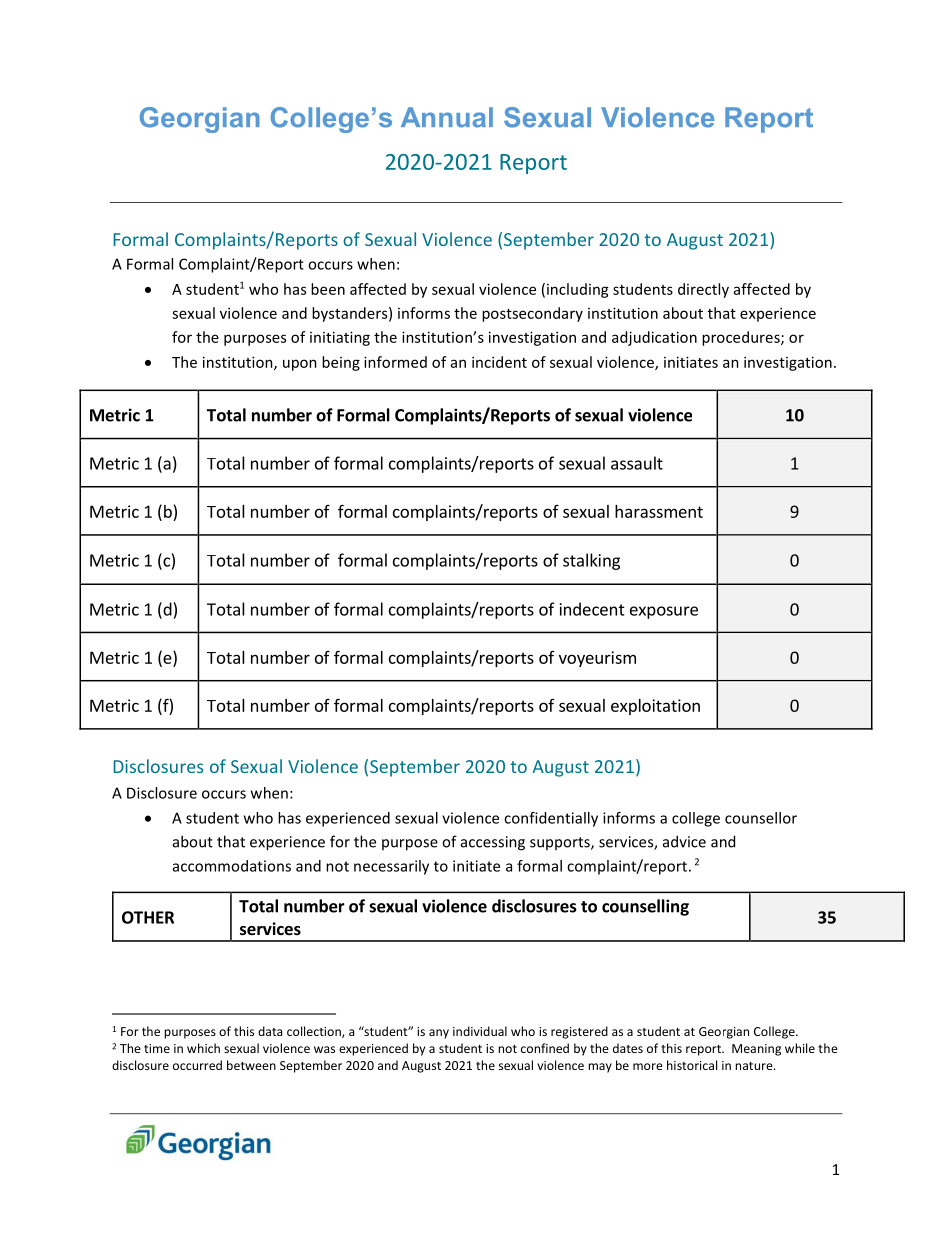 This screenshot has width=952, height=1233. What do you see at coordinates (447, 117) in the screenshot?
I see `Annual` at bounding box center [447, 117].
